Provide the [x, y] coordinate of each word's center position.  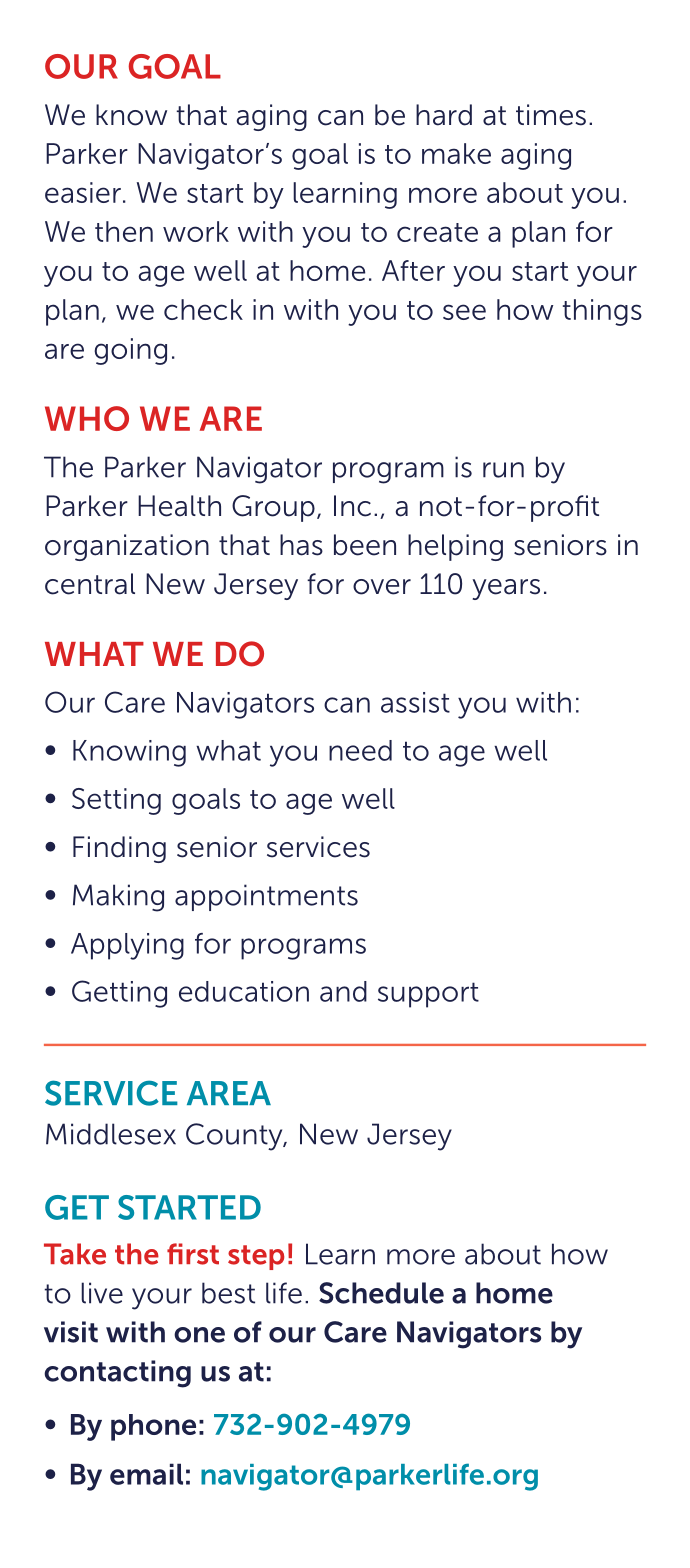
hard [444, 115]
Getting [119, 994]
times [551, 115]
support [428, 995]
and [343, 991]
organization [127, 547]
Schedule [381, 1293]
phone [153, 1427]
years [506, 589]
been [365, 545]
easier [83, 192]
